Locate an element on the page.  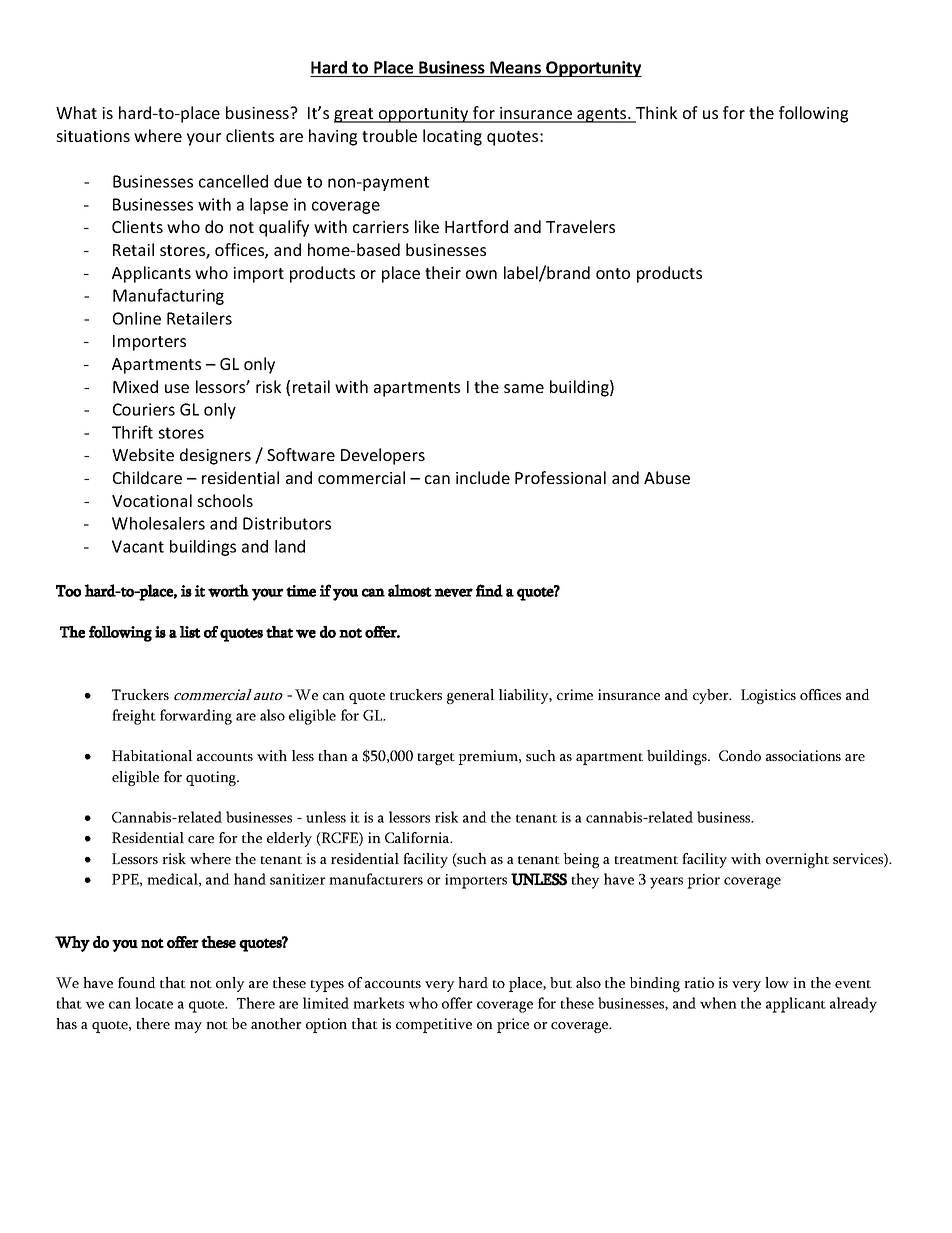
What is located at coordinates (76, 112).
